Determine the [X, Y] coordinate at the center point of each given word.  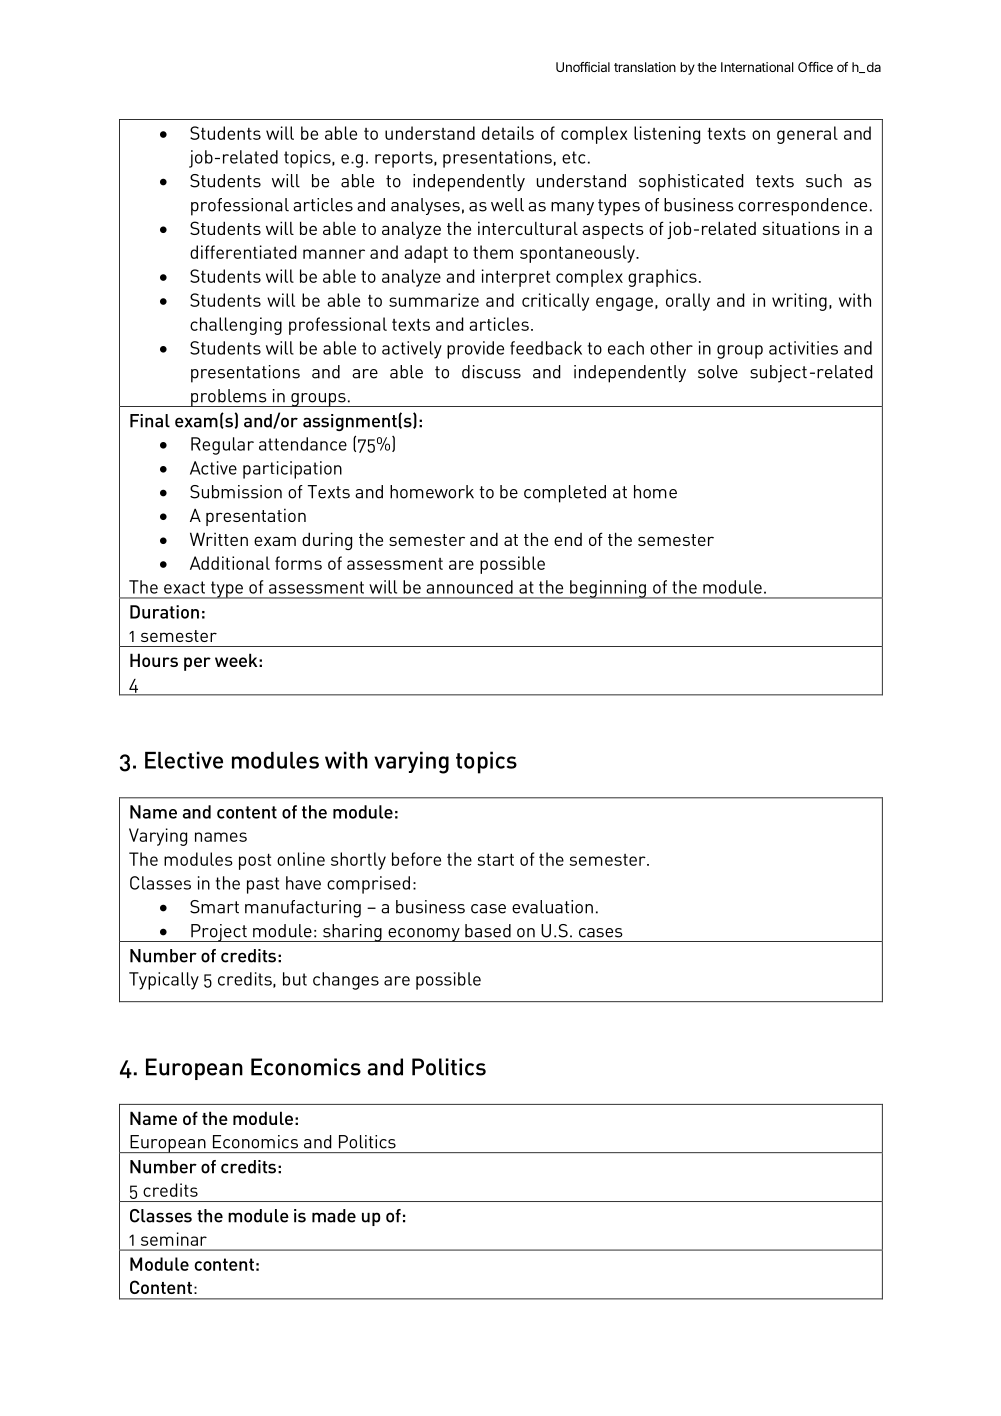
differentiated [243, 252]
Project [219, 933]
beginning [608, 589]
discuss [491, 372]
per [197, 664]
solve [718, 372]
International [757, 67]
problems [229, 398]
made [334, 1216]
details [508, 133]
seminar [174, 1239]
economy [424, 935]
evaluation [552, 907]
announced [469, 587]
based [488, 931]
